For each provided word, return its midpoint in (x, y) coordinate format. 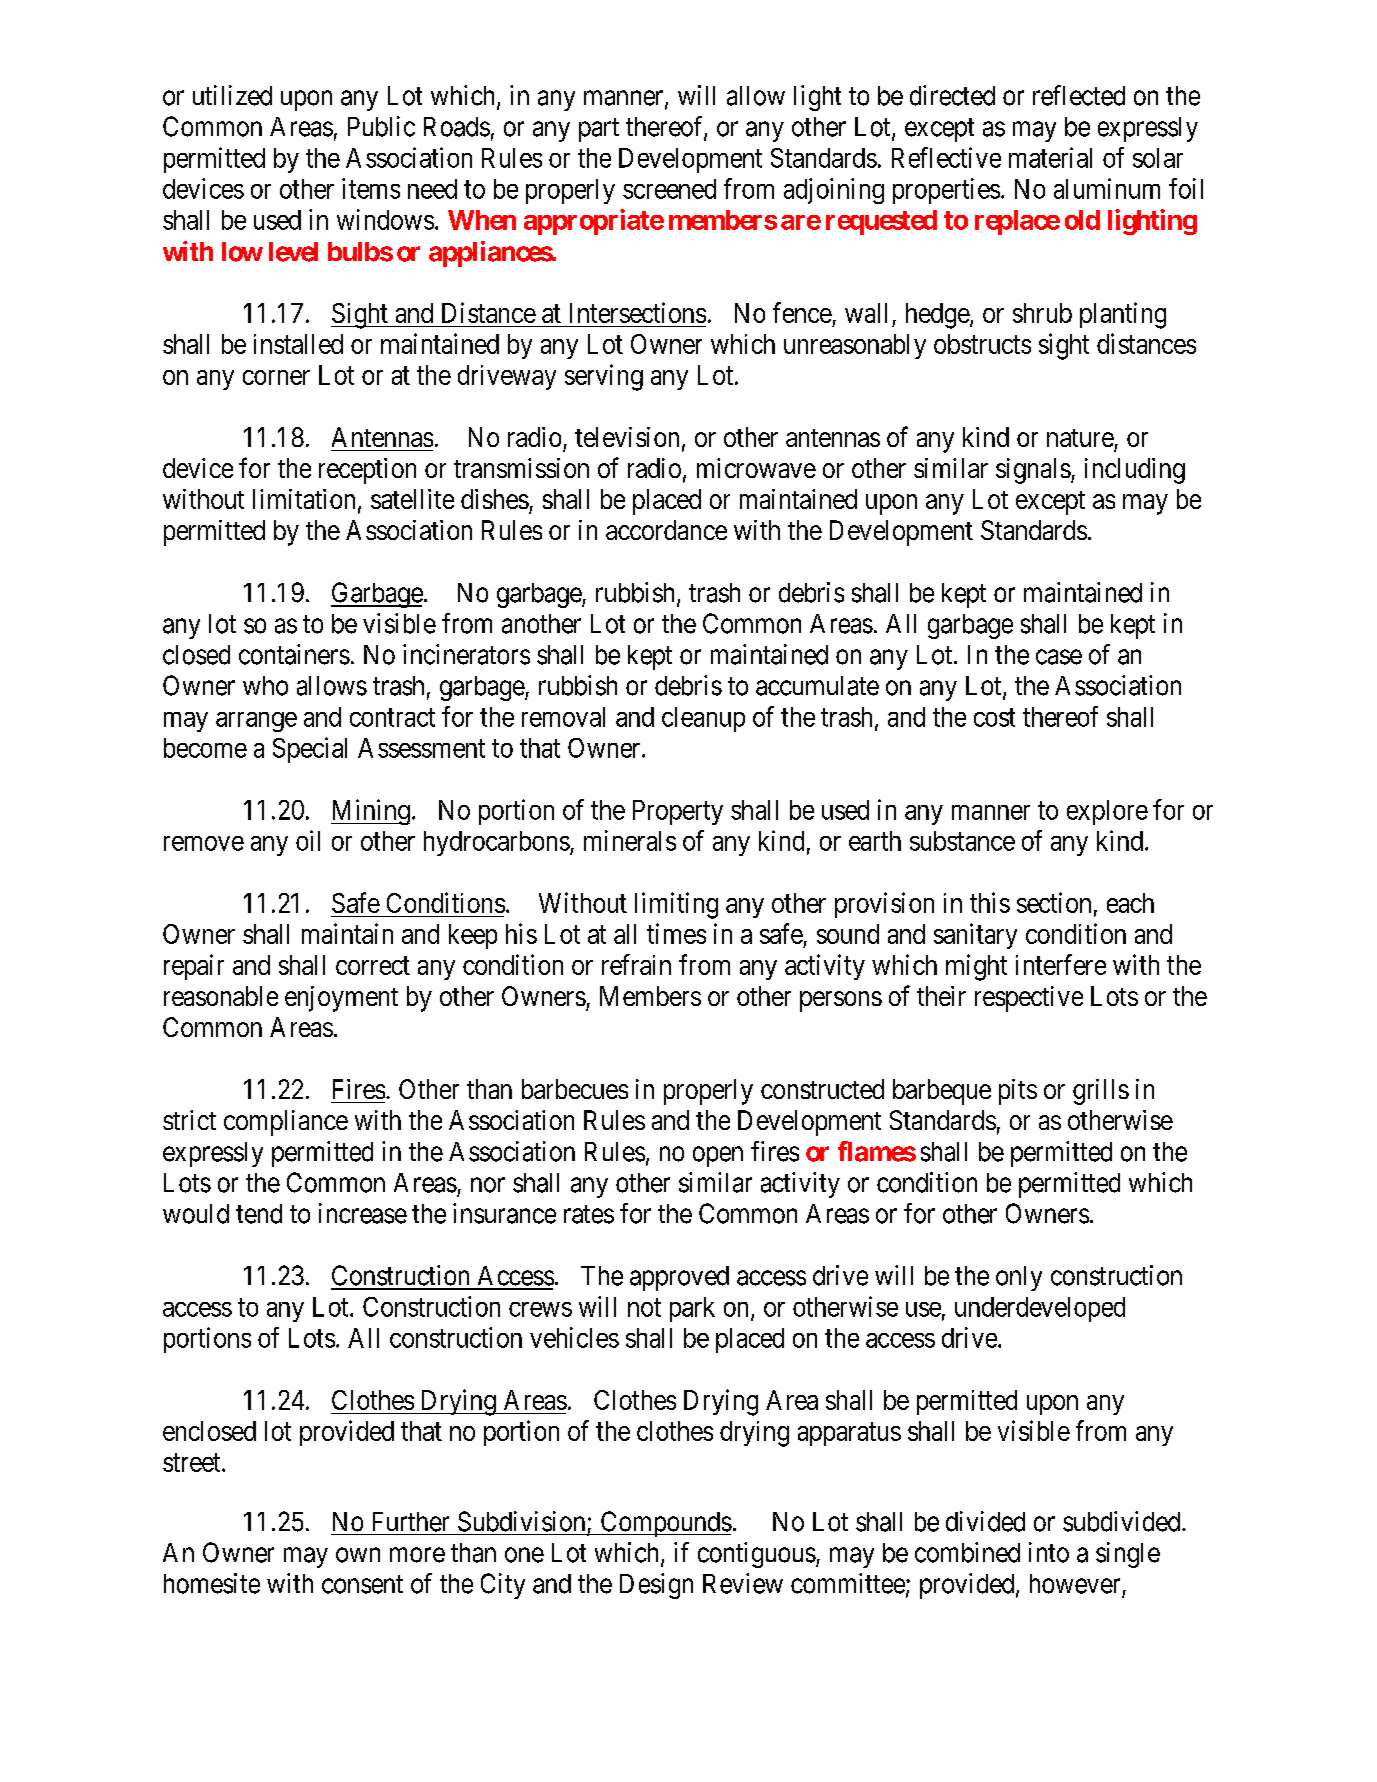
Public (381, 126)
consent (362, 1584)
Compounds (665, 1524)
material (1050, 157)
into (1049, 1552)
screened (669, 189)
